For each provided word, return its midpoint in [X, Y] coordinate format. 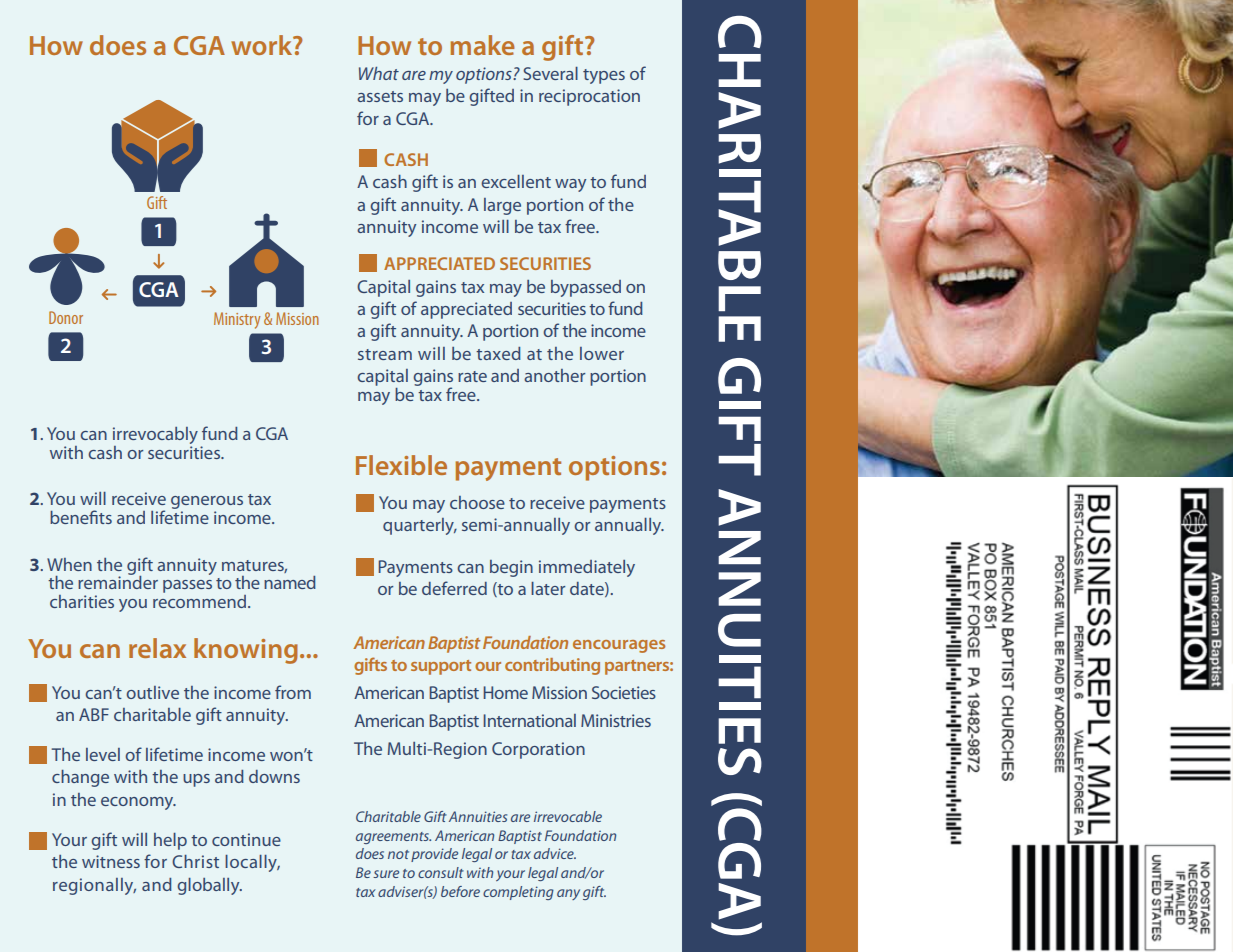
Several [550, 73]
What [379, 73]
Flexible [401, 465]
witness [111, 861]
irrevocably [155, 437]
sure [386, 874]
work [263, 45]
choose [477, 502]
